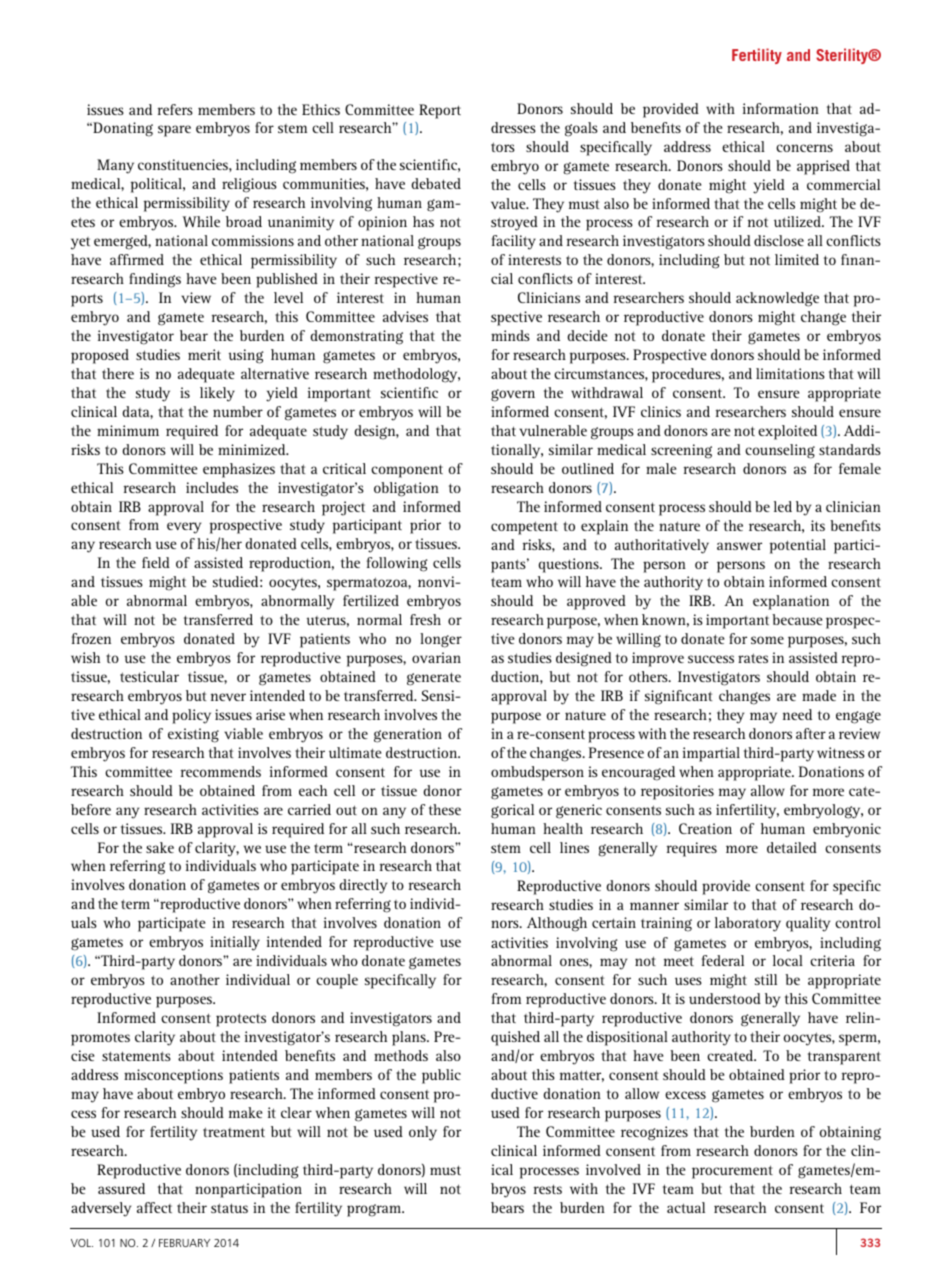 The width and height of the screenshot is (952, 1280). Describe the element at coordinates (375, 1210) in the screenshot. I see `program` at that location.
